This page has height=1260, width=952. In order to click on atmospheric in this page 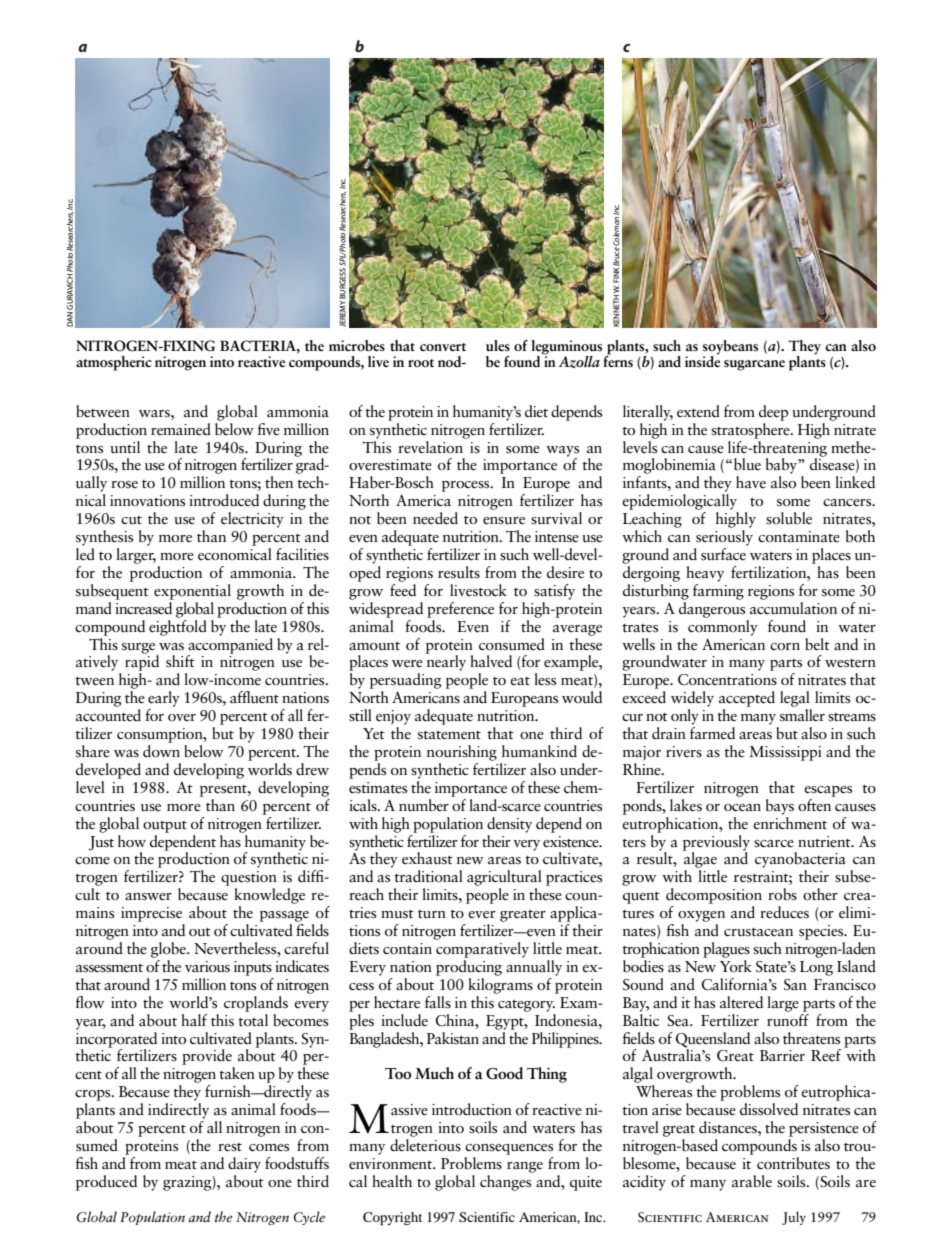, I will do `click(114, 363)`.
